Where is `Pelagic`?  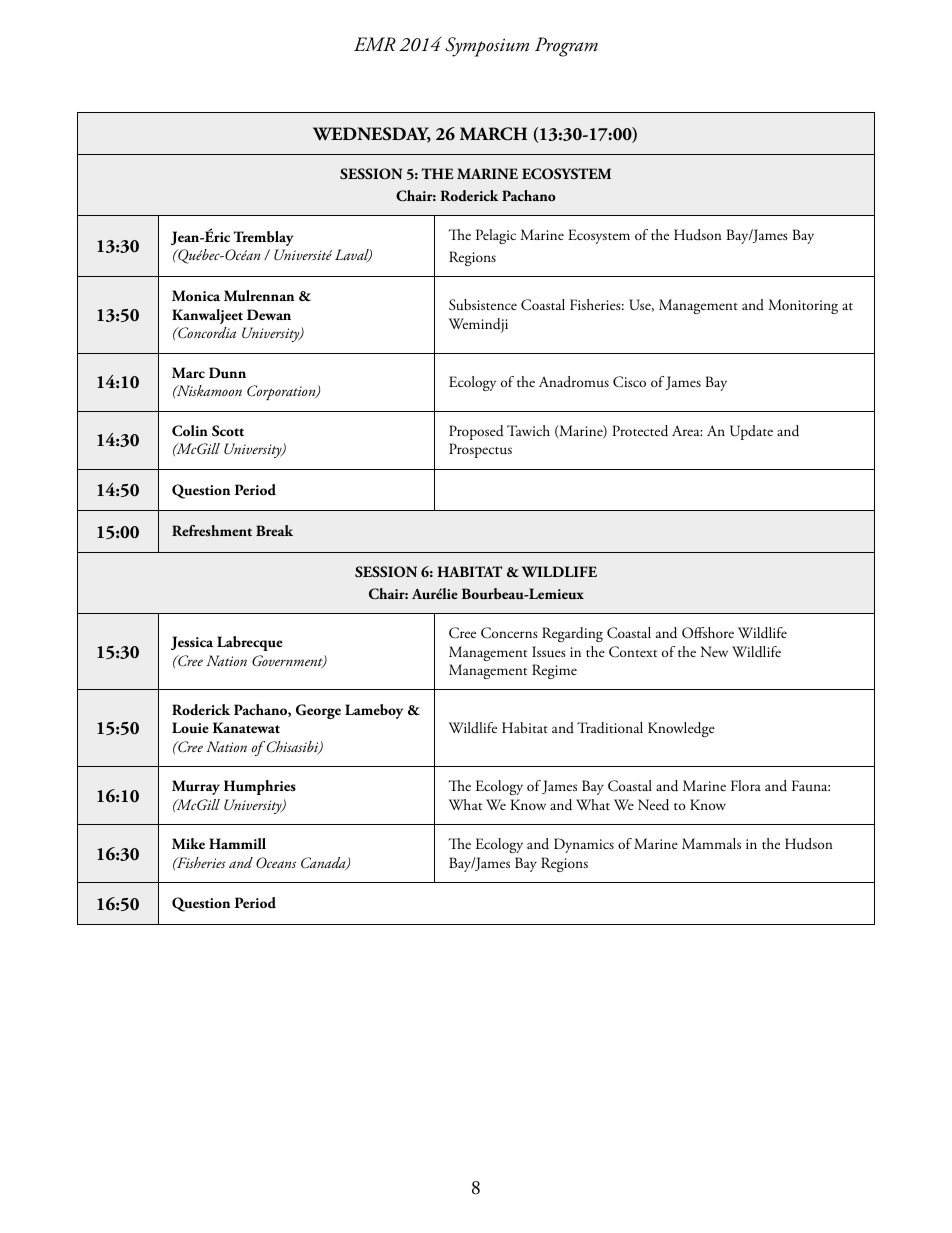 Pelagic is located at coordinates (496, 236).
